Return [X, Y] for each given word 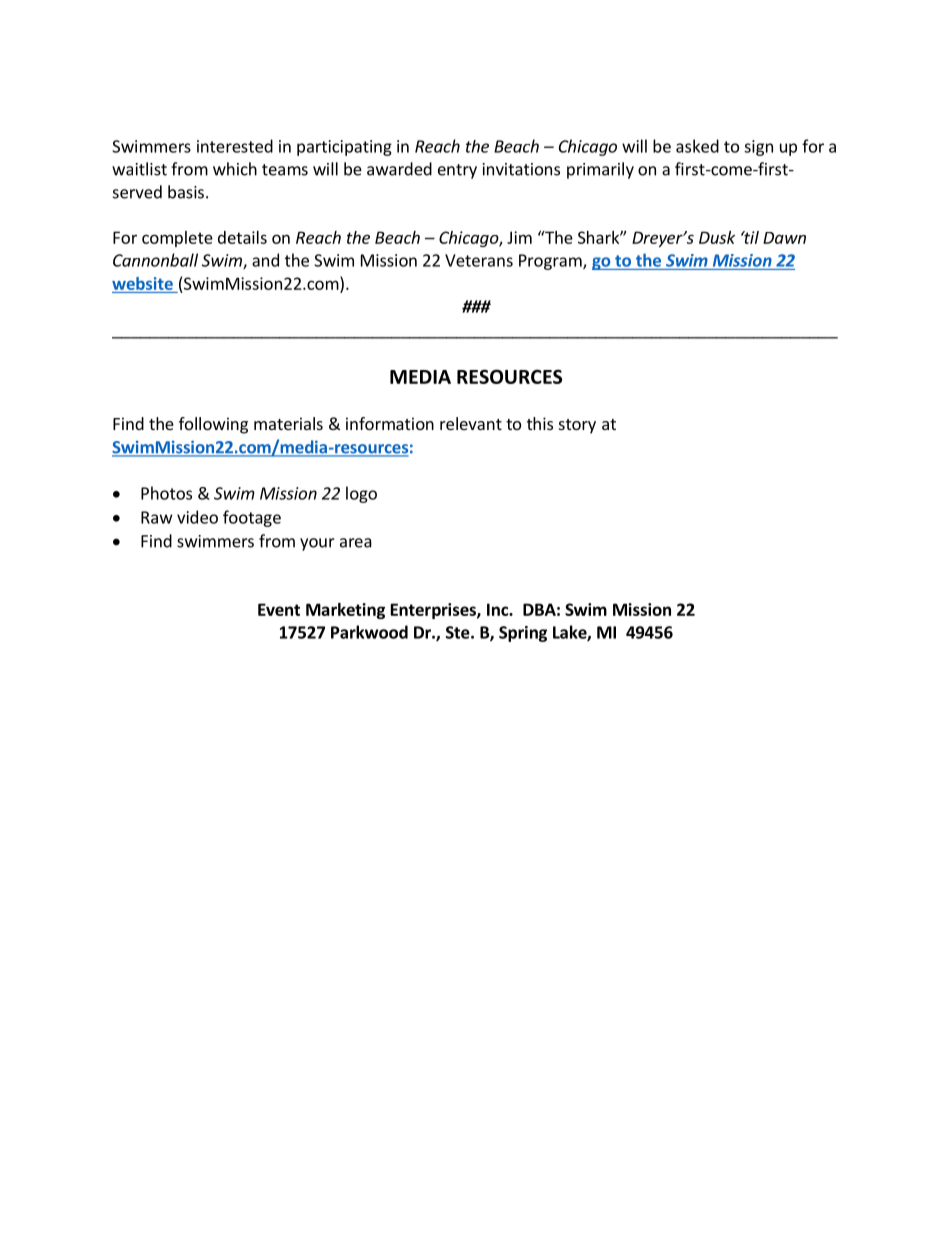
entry [457, 171]
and [265, 260]
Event [279, 609]
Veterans [479, 260]
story [577, 426]
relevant [471, 423]
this [540, 423]
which [235, 169]
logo [361, 494]
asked [697, 146]
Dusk [717, 237]
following [213, 425]
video [197, 517]
